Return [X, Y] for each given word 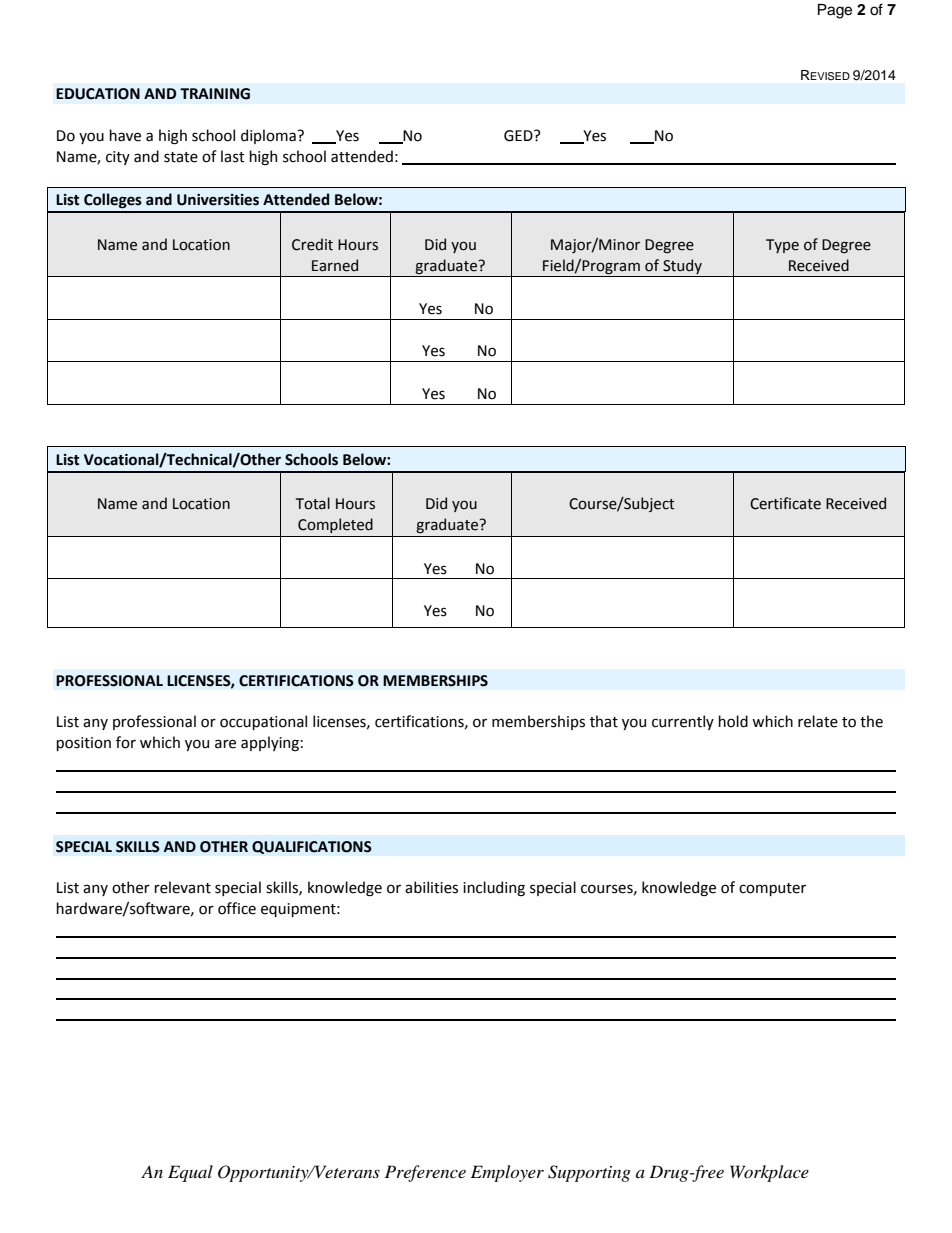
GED [519, 136]
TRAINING [215, 94]
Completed [335, 525]
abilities [431, 887]
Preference [425, 1173]
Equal [190, 1173]
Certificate [785, 503]
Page [835, 11]
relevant [182, 887]
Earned [335, 265]
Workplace [769, 1173]
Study [682, 266]
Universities [218, 200]
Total [313, 503]
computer [772, 889]
